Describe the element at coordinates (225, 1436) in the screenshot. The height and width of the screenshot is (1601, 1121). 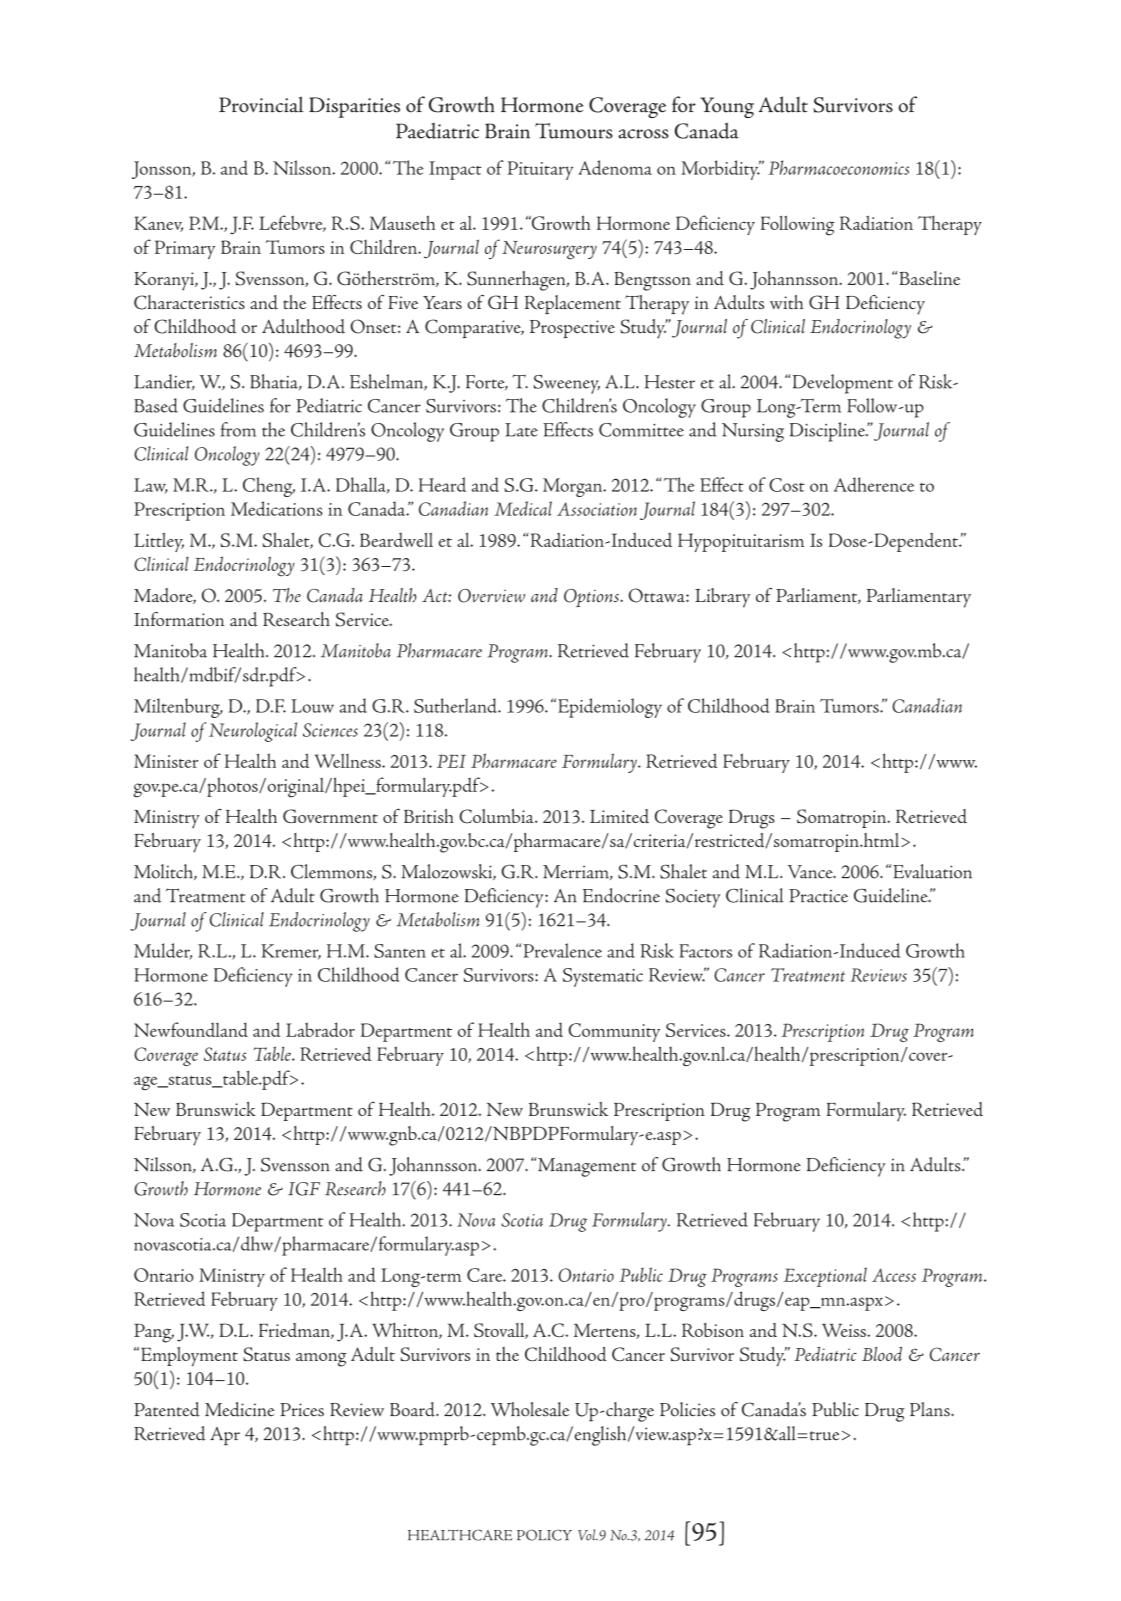
I see `Apr` at that location.
